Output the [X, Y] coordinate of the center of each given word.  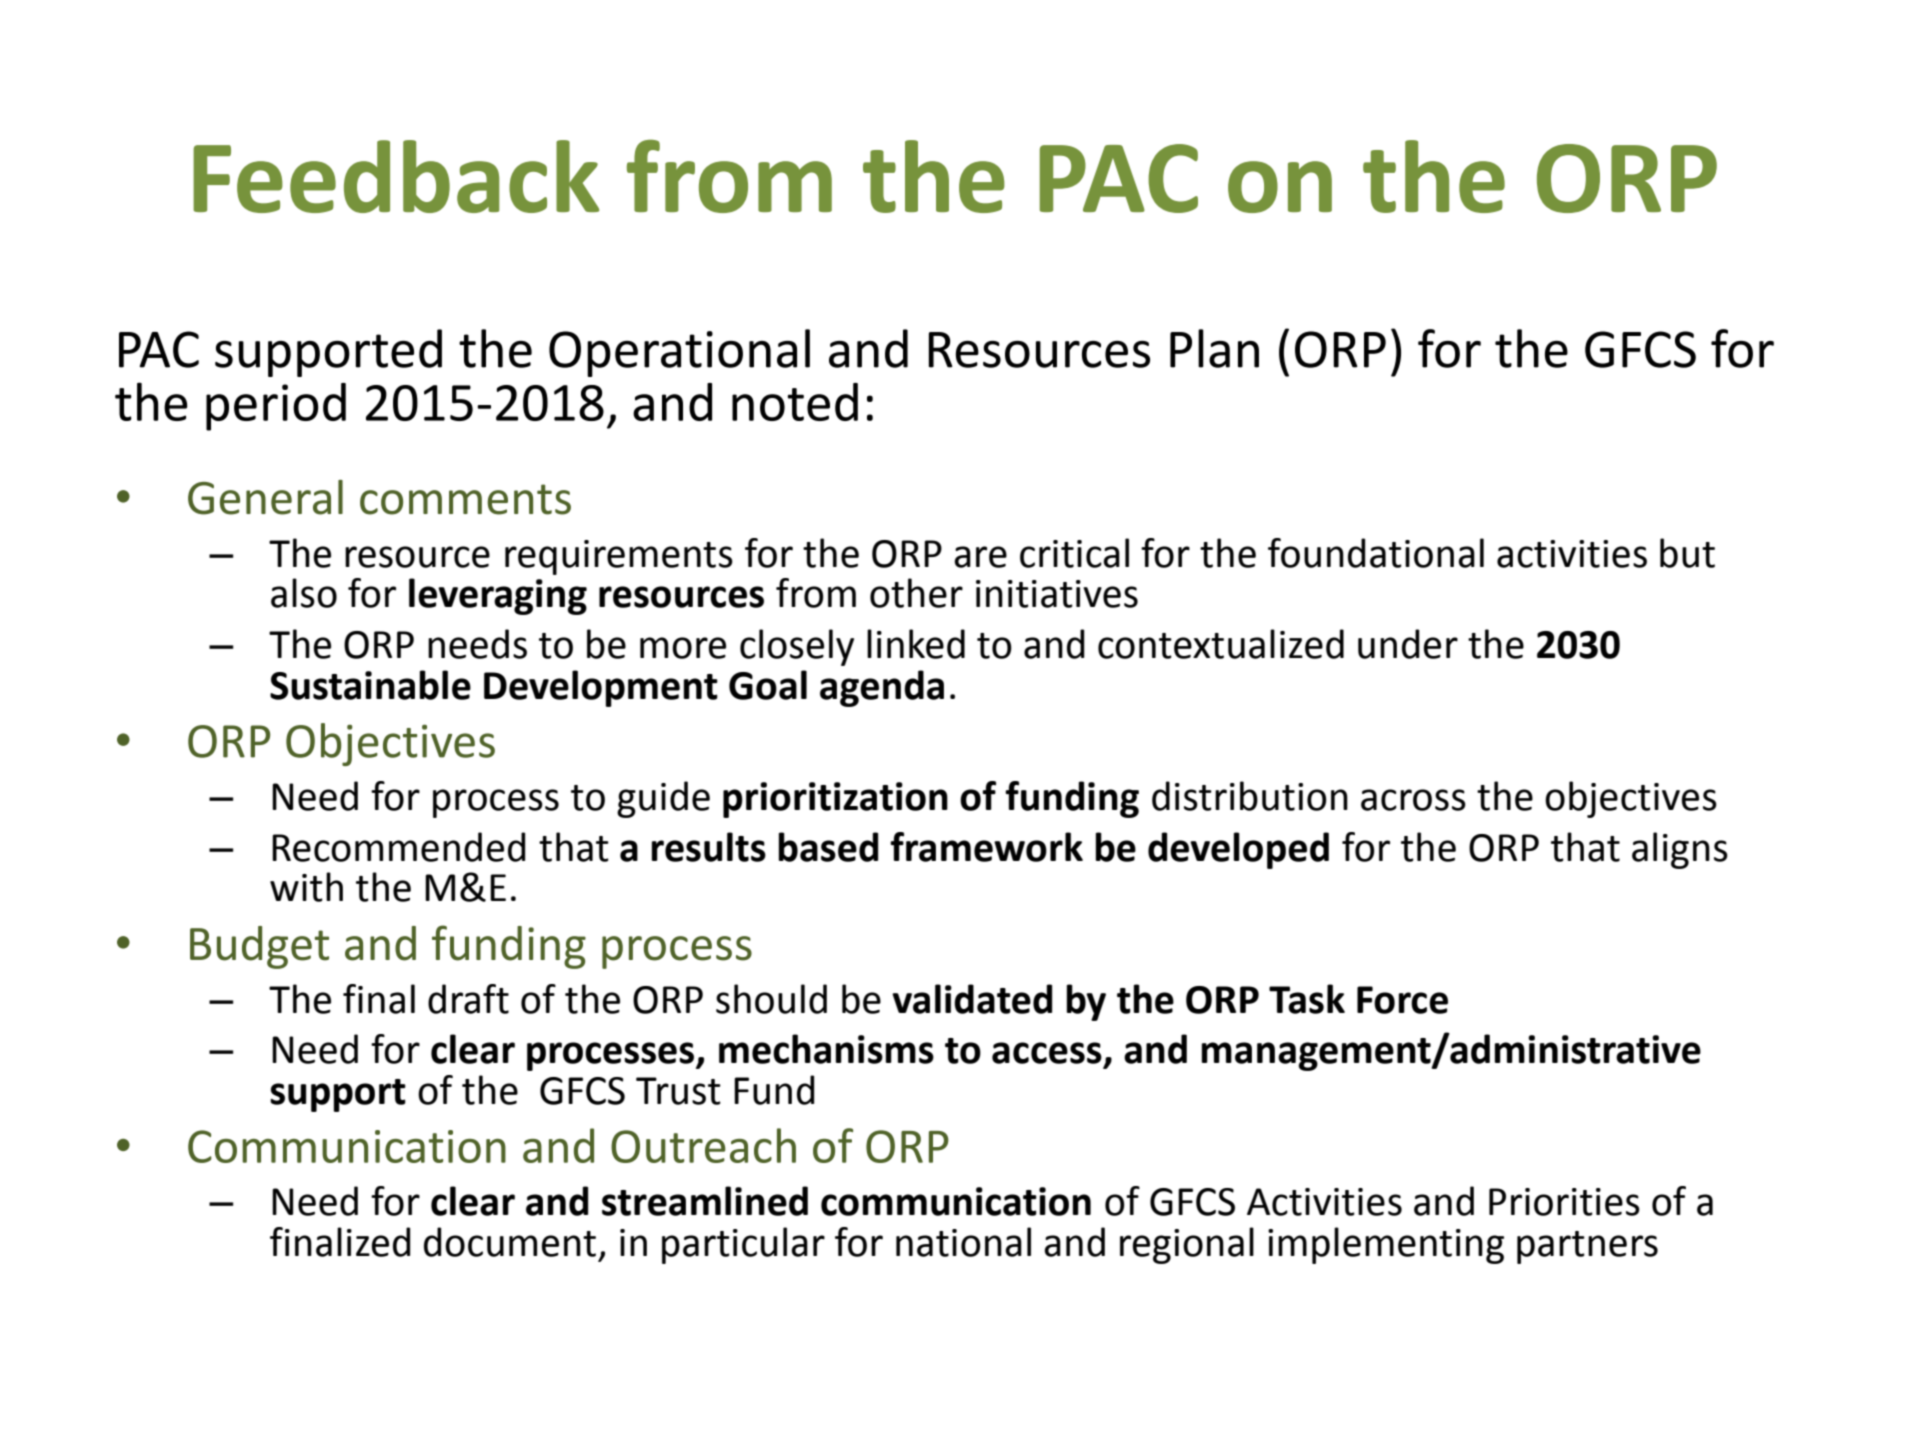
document [510, 1242]
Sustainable [370, 685]
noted [795, 402]
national [963, 1242]
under [1408, 644]
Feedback [396, 176]
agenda [882, 688]
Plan [1214, 348]
